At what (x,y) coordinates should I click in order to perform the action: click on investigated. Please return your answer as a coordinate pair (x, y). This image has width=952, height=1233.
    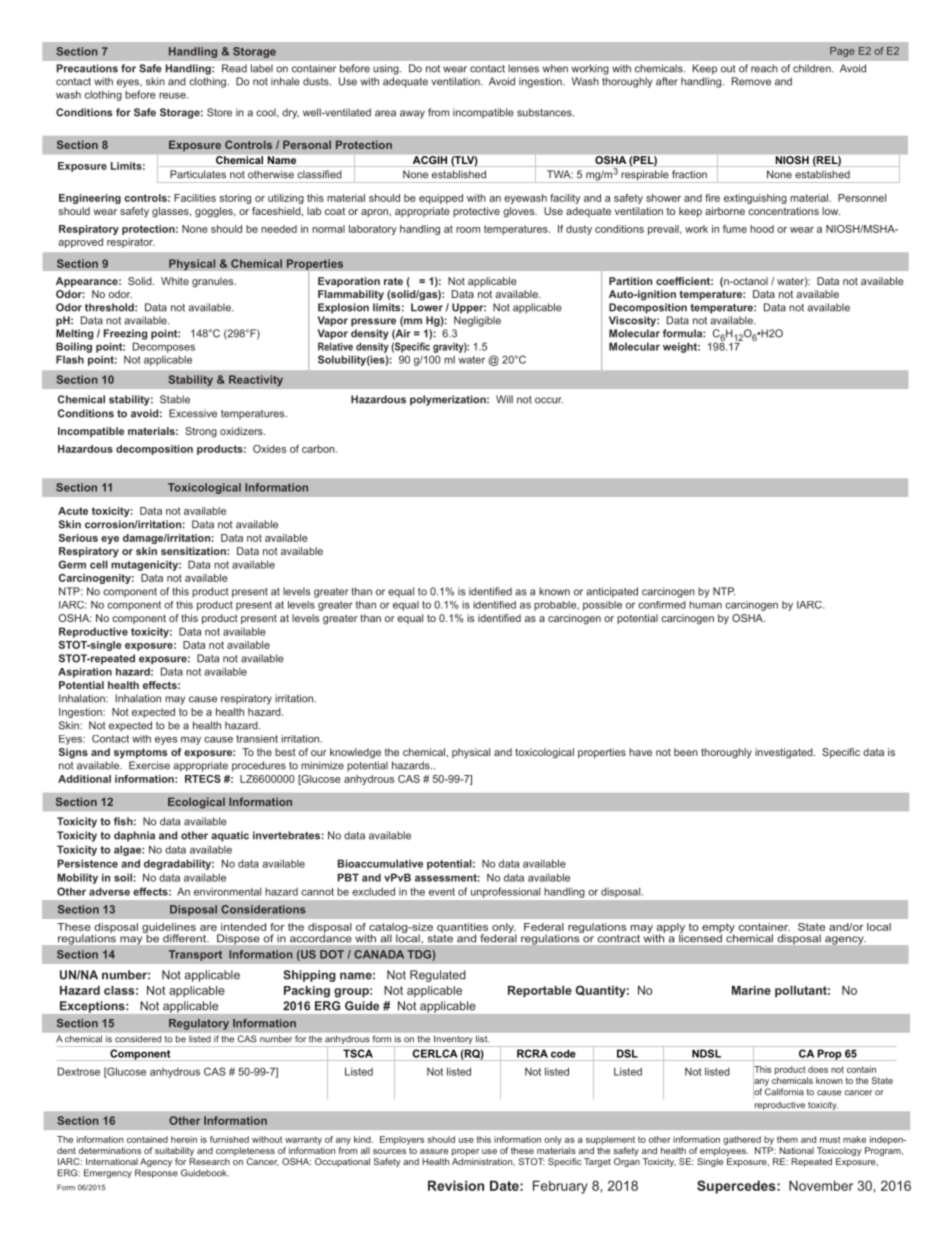
    Looking at the image, I should click on (785, 753).
